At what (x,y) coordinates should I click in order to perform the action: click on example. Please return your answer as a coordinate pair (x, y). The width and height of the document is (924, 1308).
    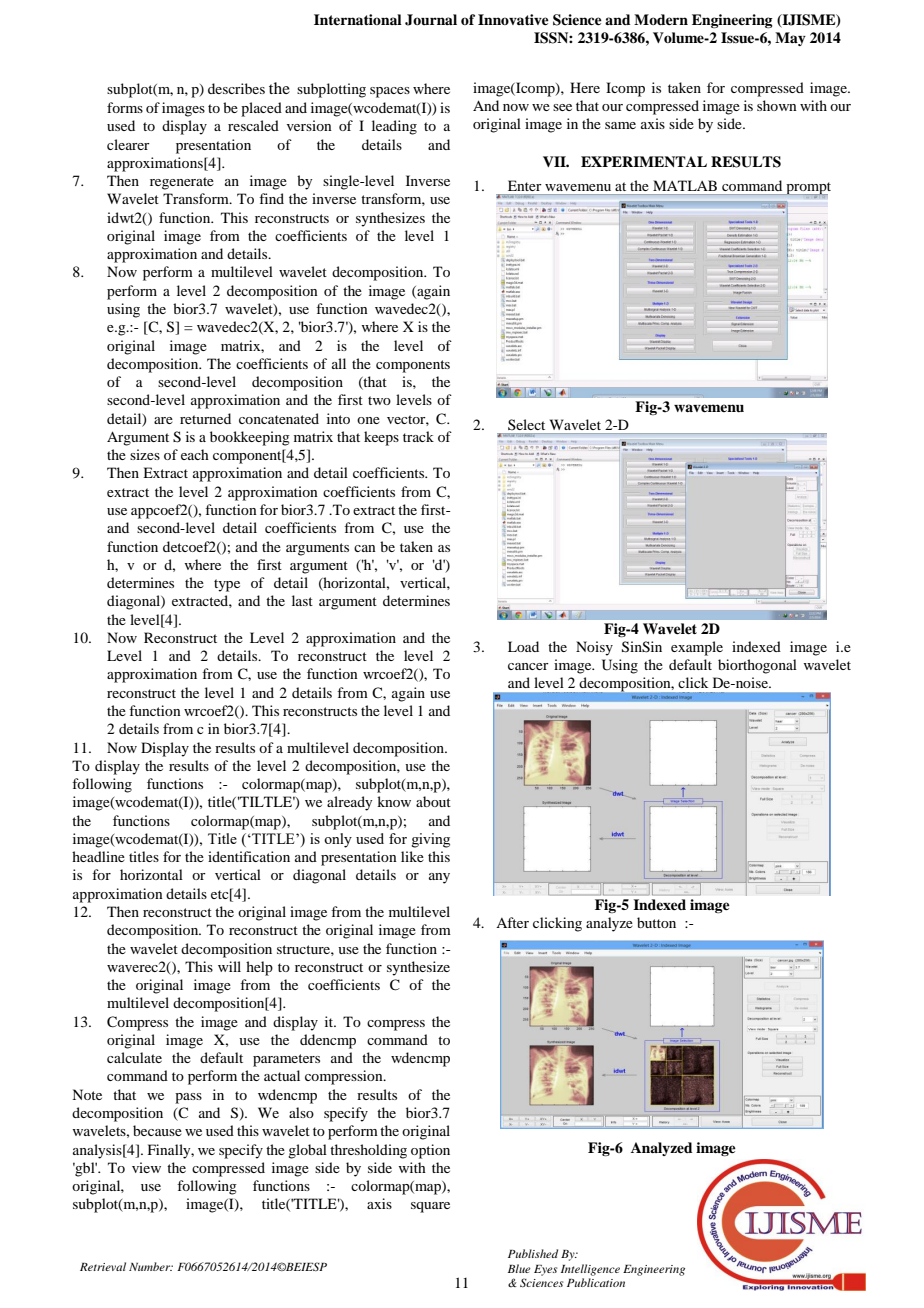
    Looking at the image, I should click on (697, 648).
